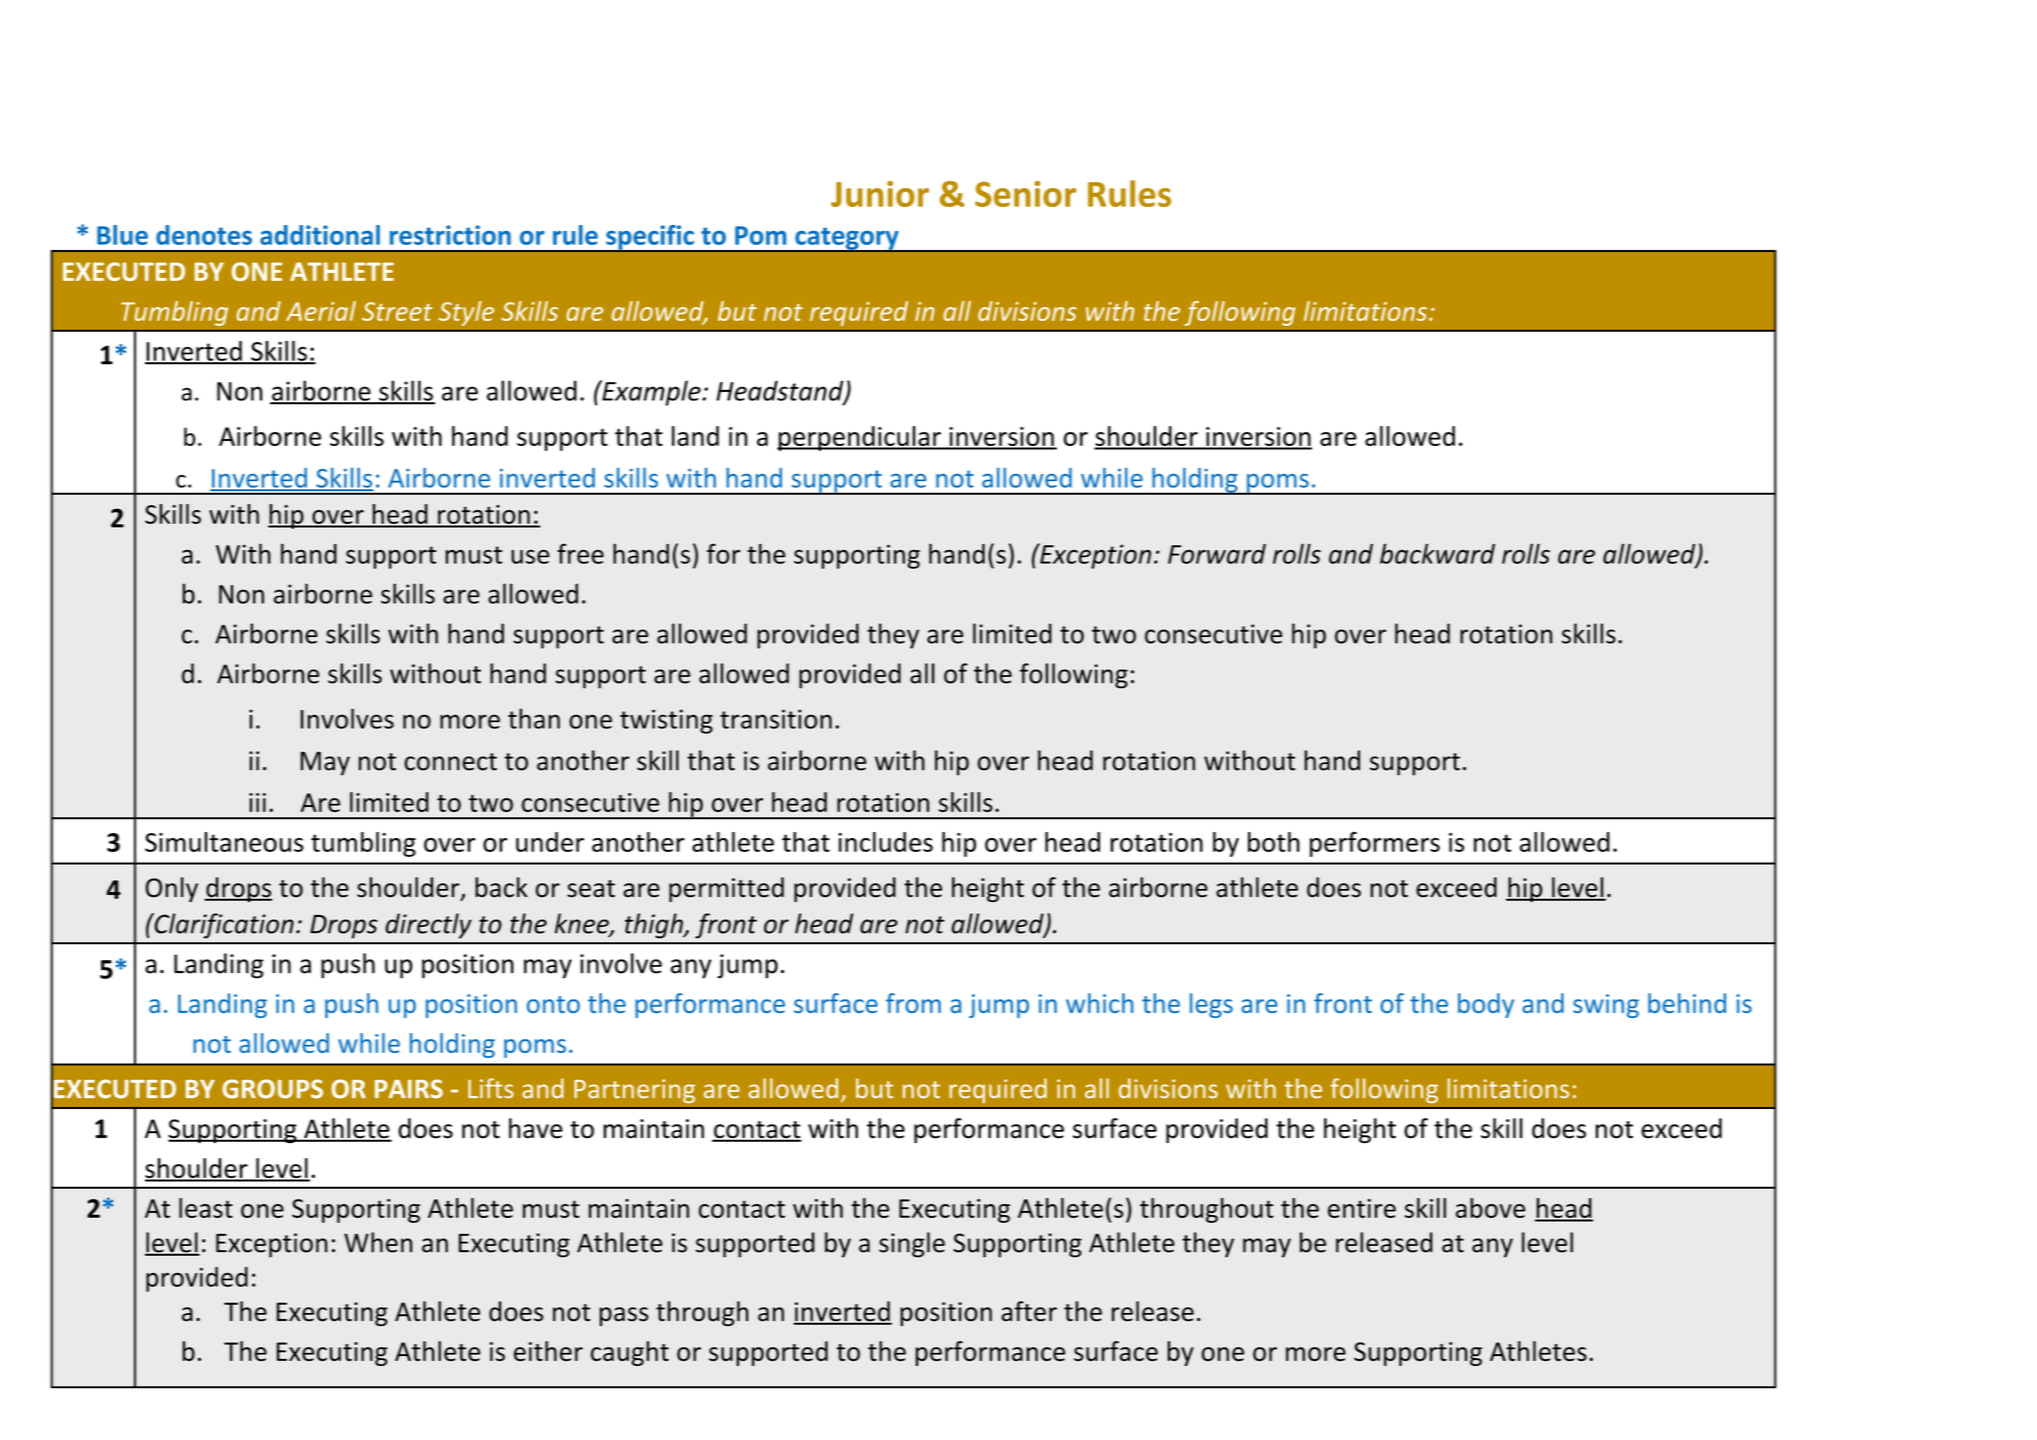  I want to click on performers, so click(1375, 844).
